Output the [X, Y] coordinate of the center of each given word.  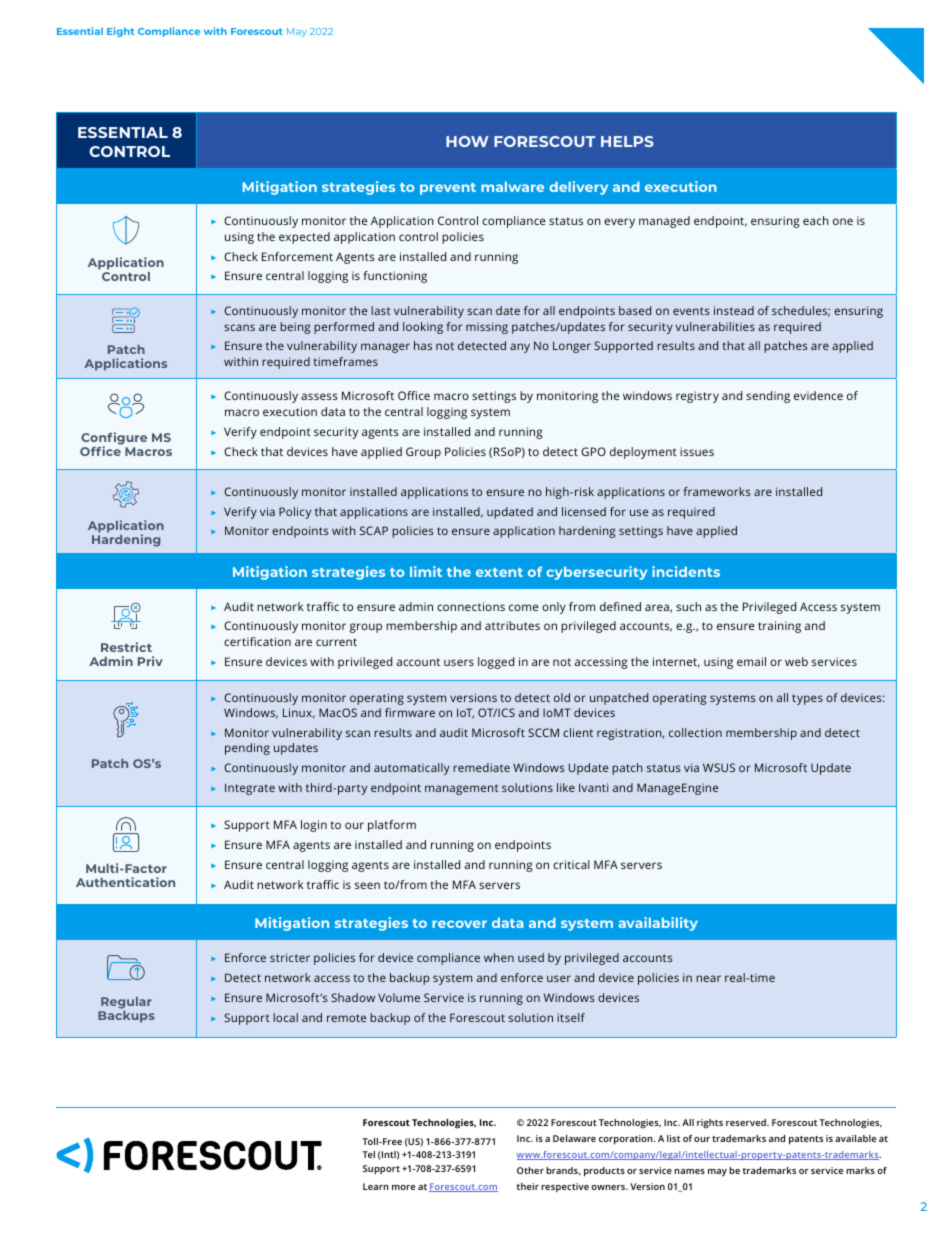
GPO [593, 451]
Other [530, 1170]
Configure [114, 439]
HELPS [627, 141]
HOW [467, 141]
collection [695, 732]
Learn [376, 1186]
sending [768, 397]
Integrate [250, 789]
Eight [120, 32]
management [462, 789]
